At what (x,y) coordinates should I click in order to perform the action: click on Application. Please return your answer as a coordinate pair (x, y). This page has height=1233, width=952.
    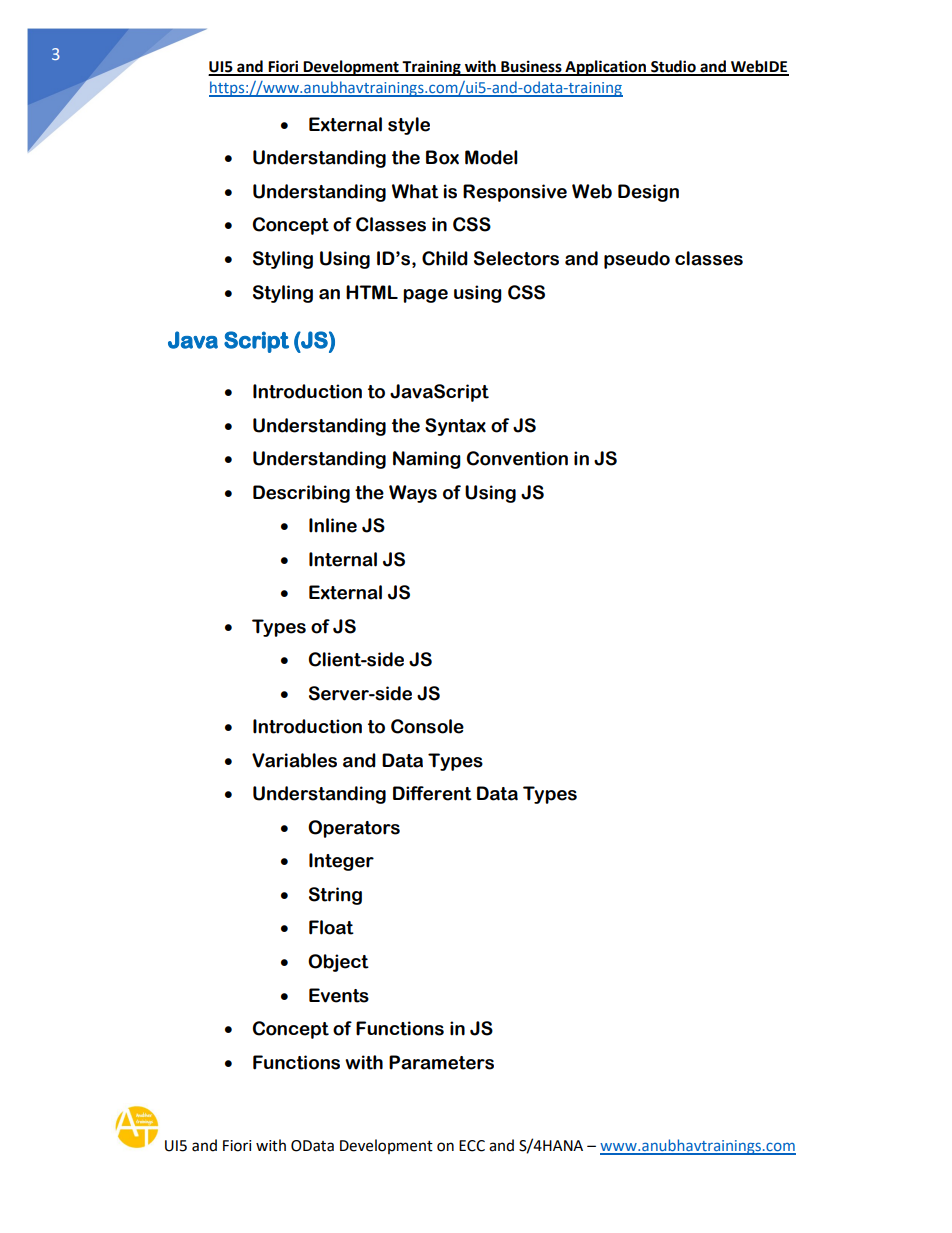
    Looking at the image, I should click on (605, 68).
